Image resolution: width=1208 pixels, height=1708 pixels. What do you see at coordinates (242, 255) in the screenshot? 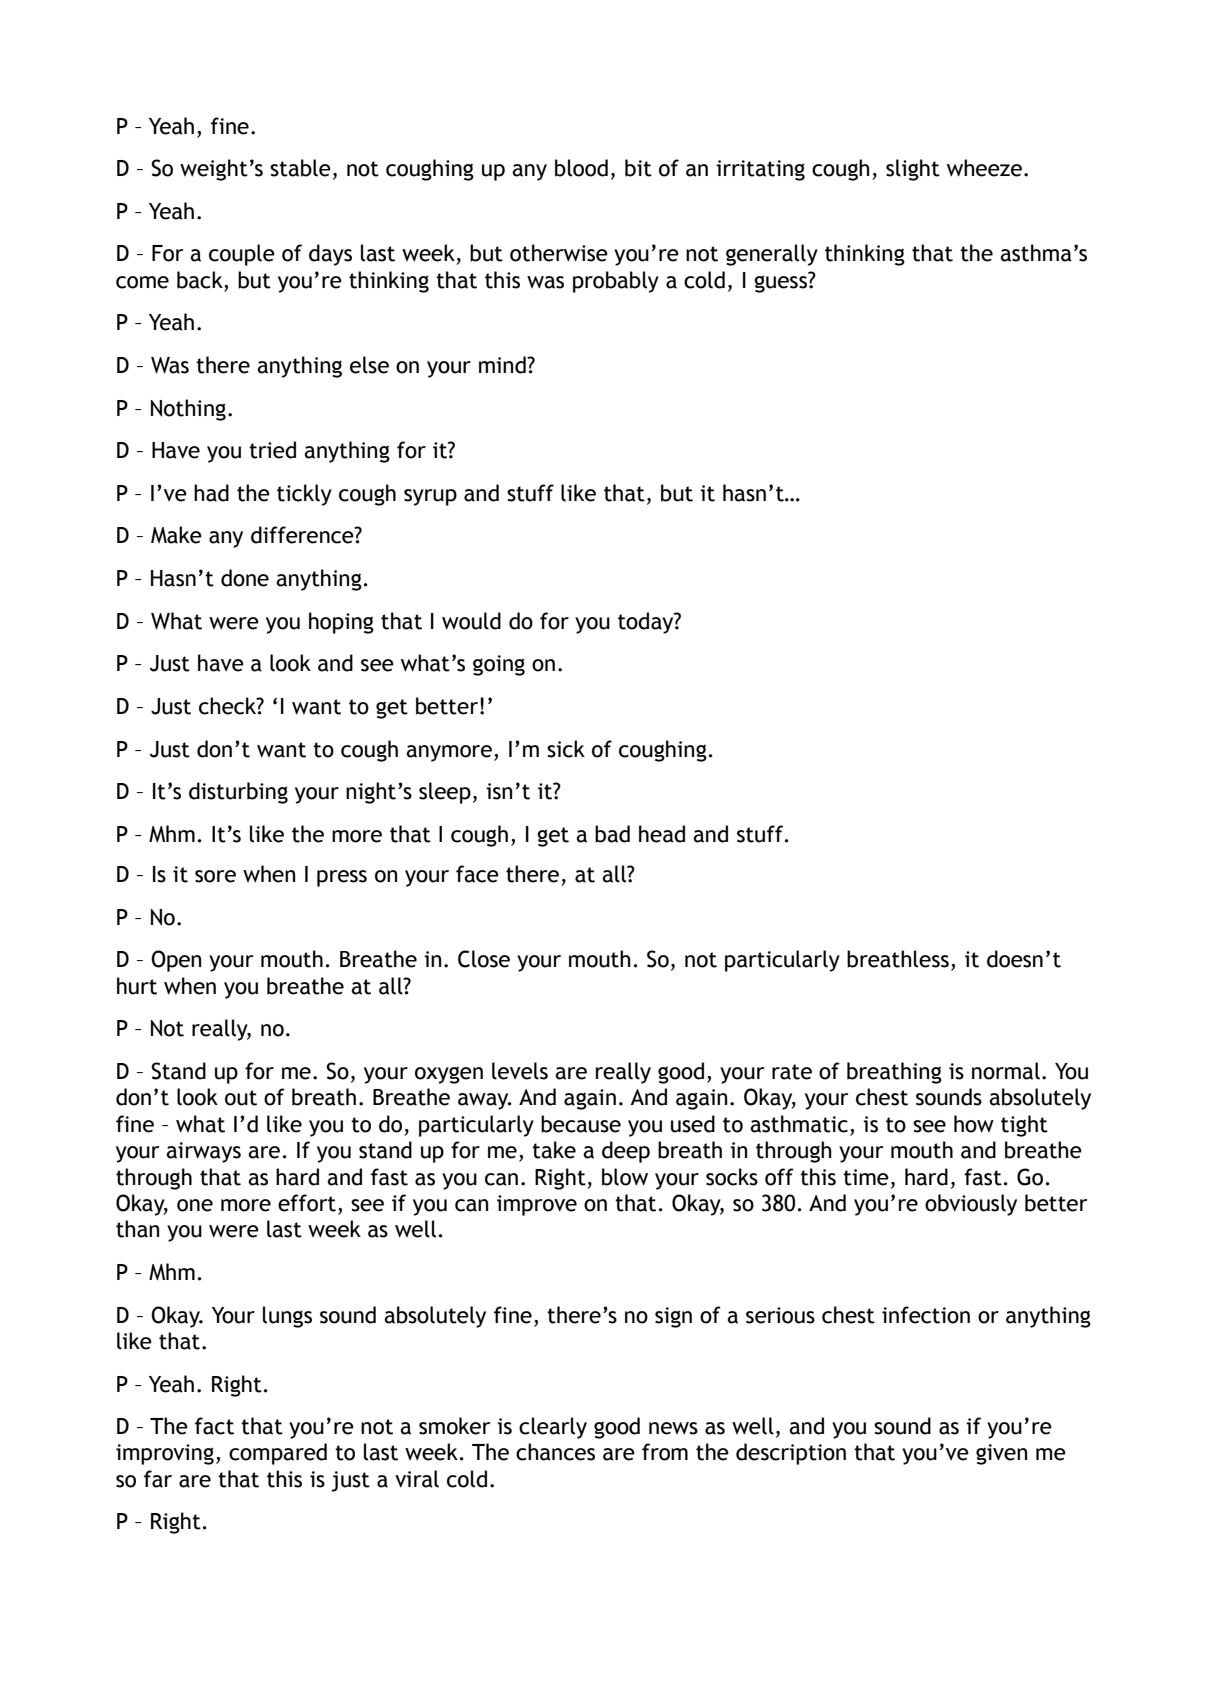
I see `couple` at bounding box center [242, 255].
